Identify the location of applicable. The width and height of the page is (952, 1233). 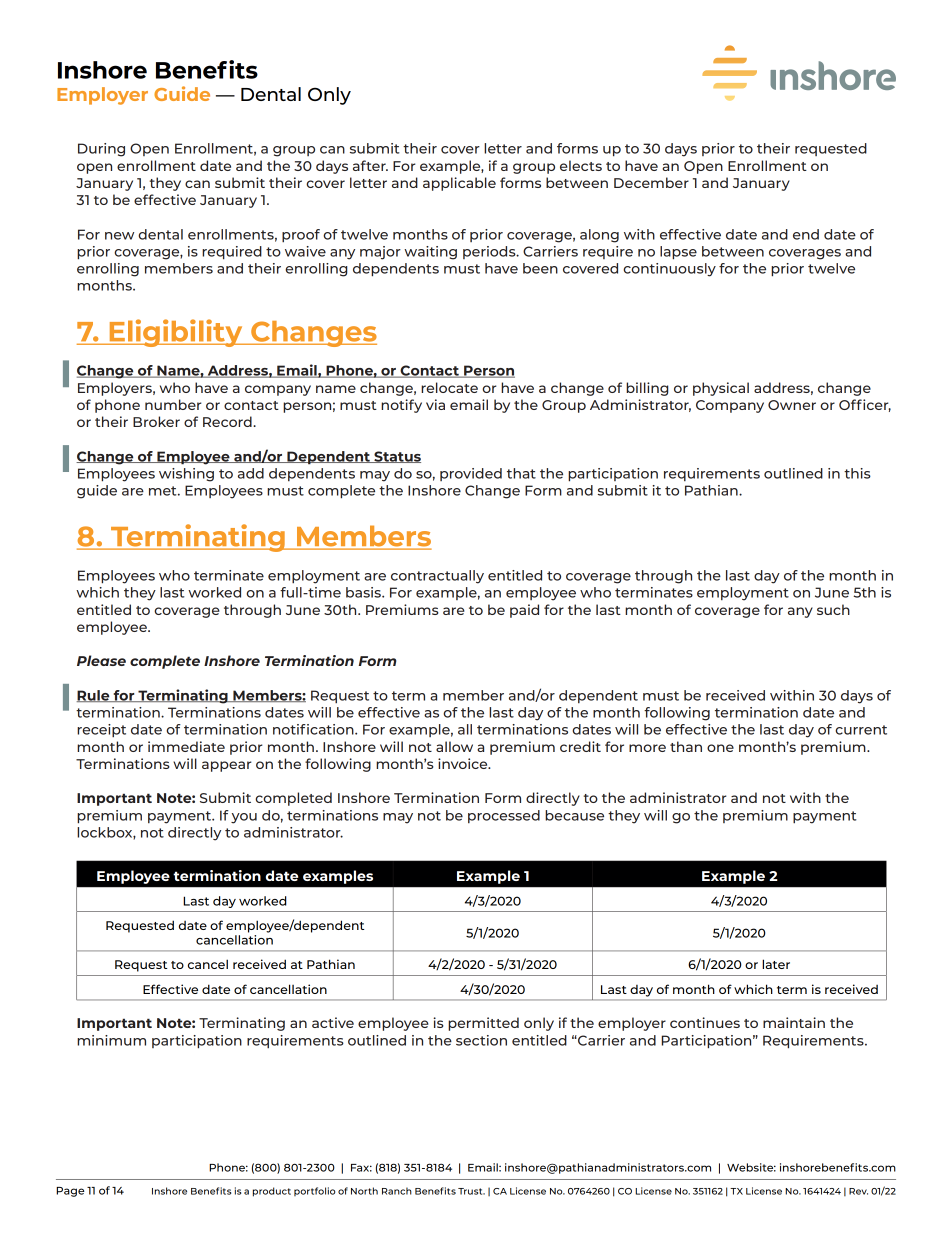
(459, 184).
